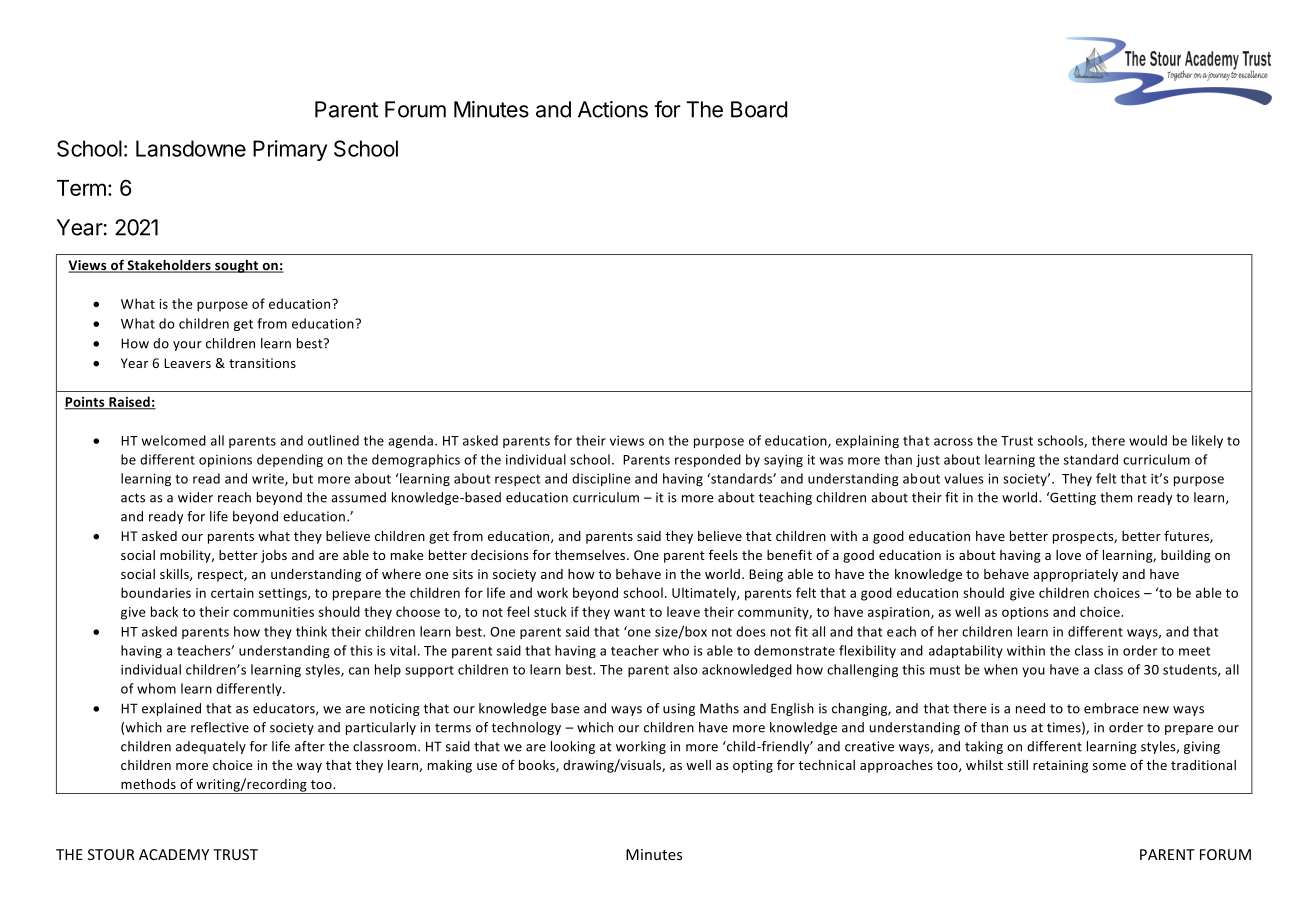 Image resolution: width=1308 pixels, height=924 pixels. Describe the element at coordinates (174, 854) in the screenshot. I see `ACADEMY` at that location.
